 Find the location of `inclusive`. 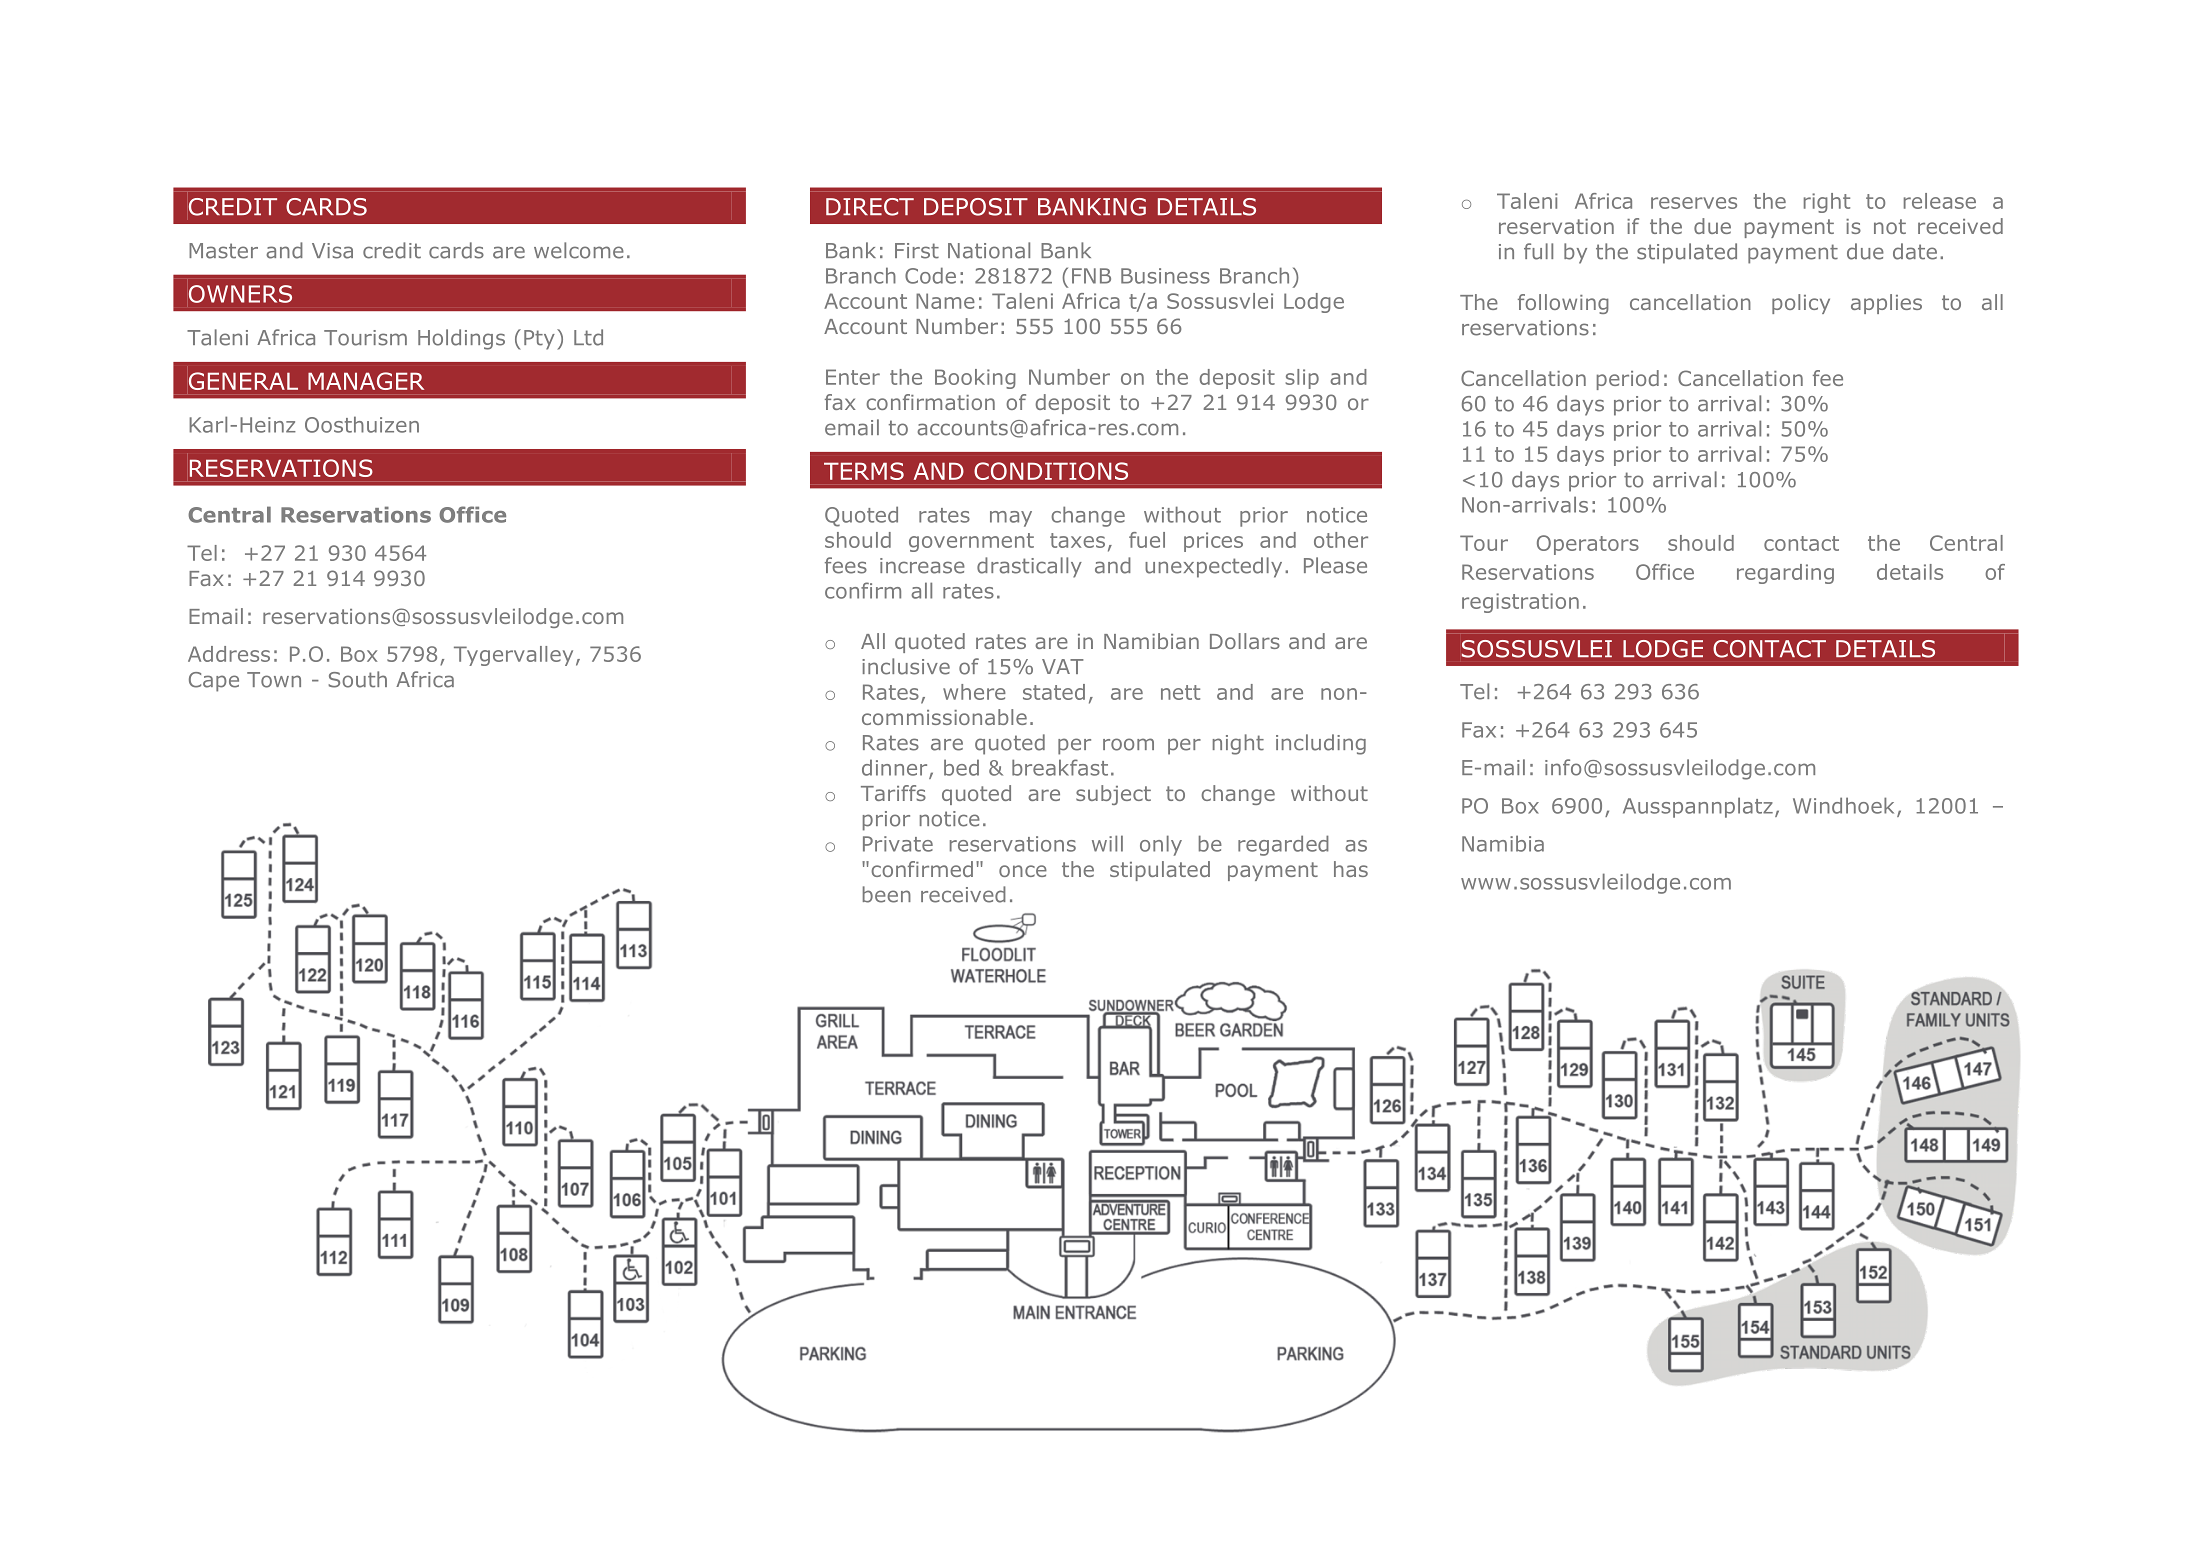

inclusive is located at coordinates (906, 666).
